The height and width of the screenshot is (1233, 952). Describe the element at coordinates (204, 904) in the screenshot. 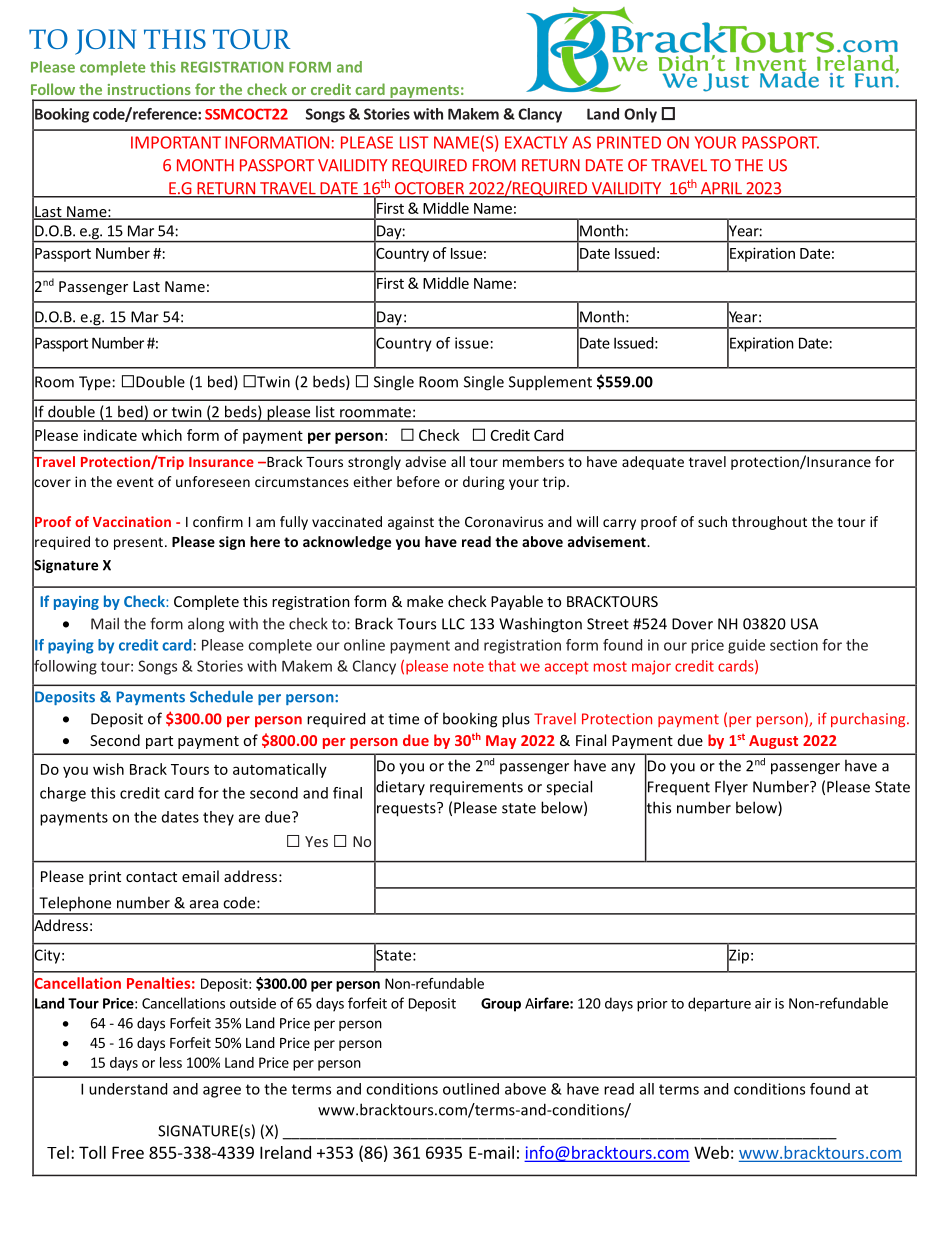

I see `area` at that location.
